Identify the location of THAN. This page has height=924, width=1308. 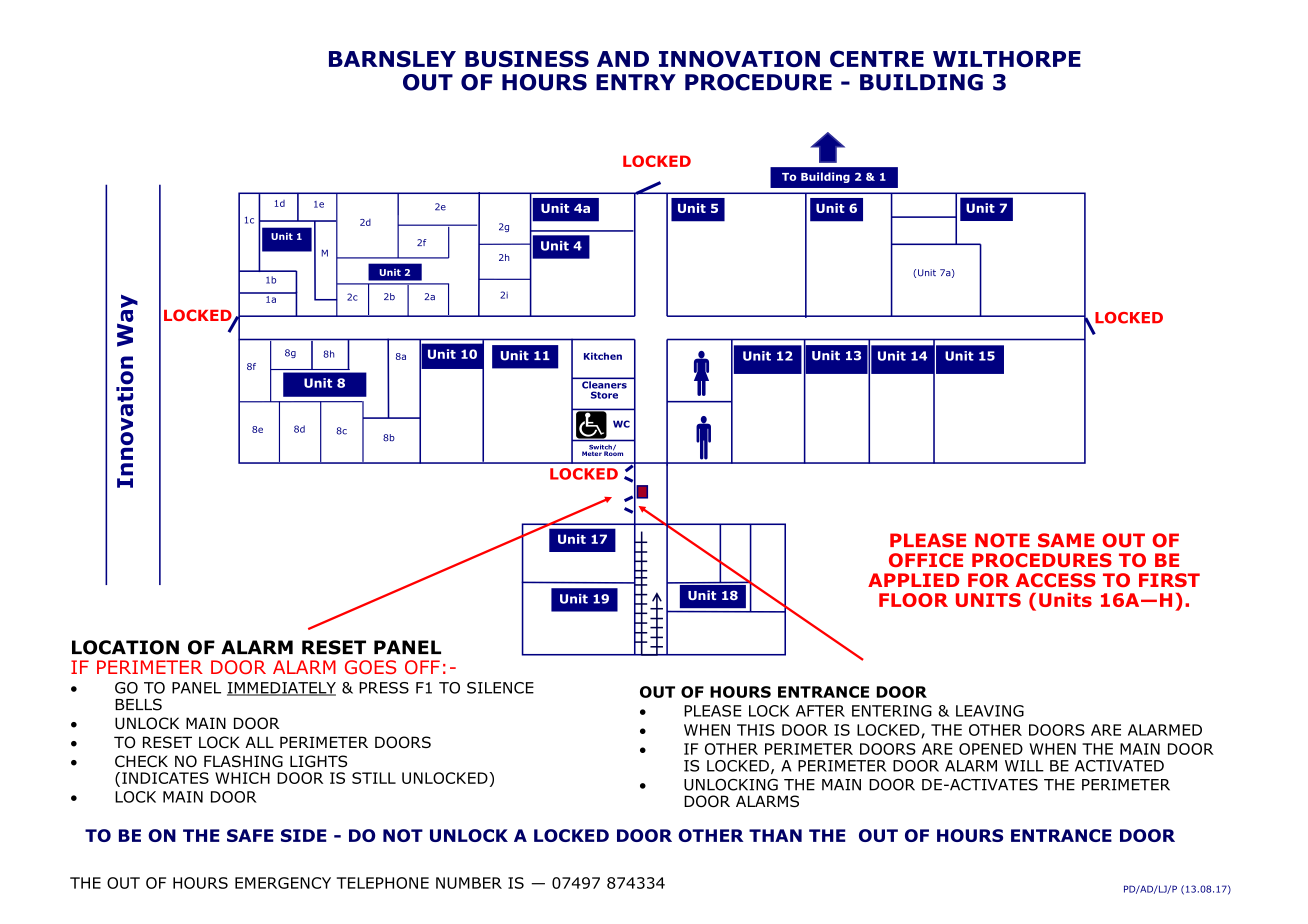
(775, 835).
